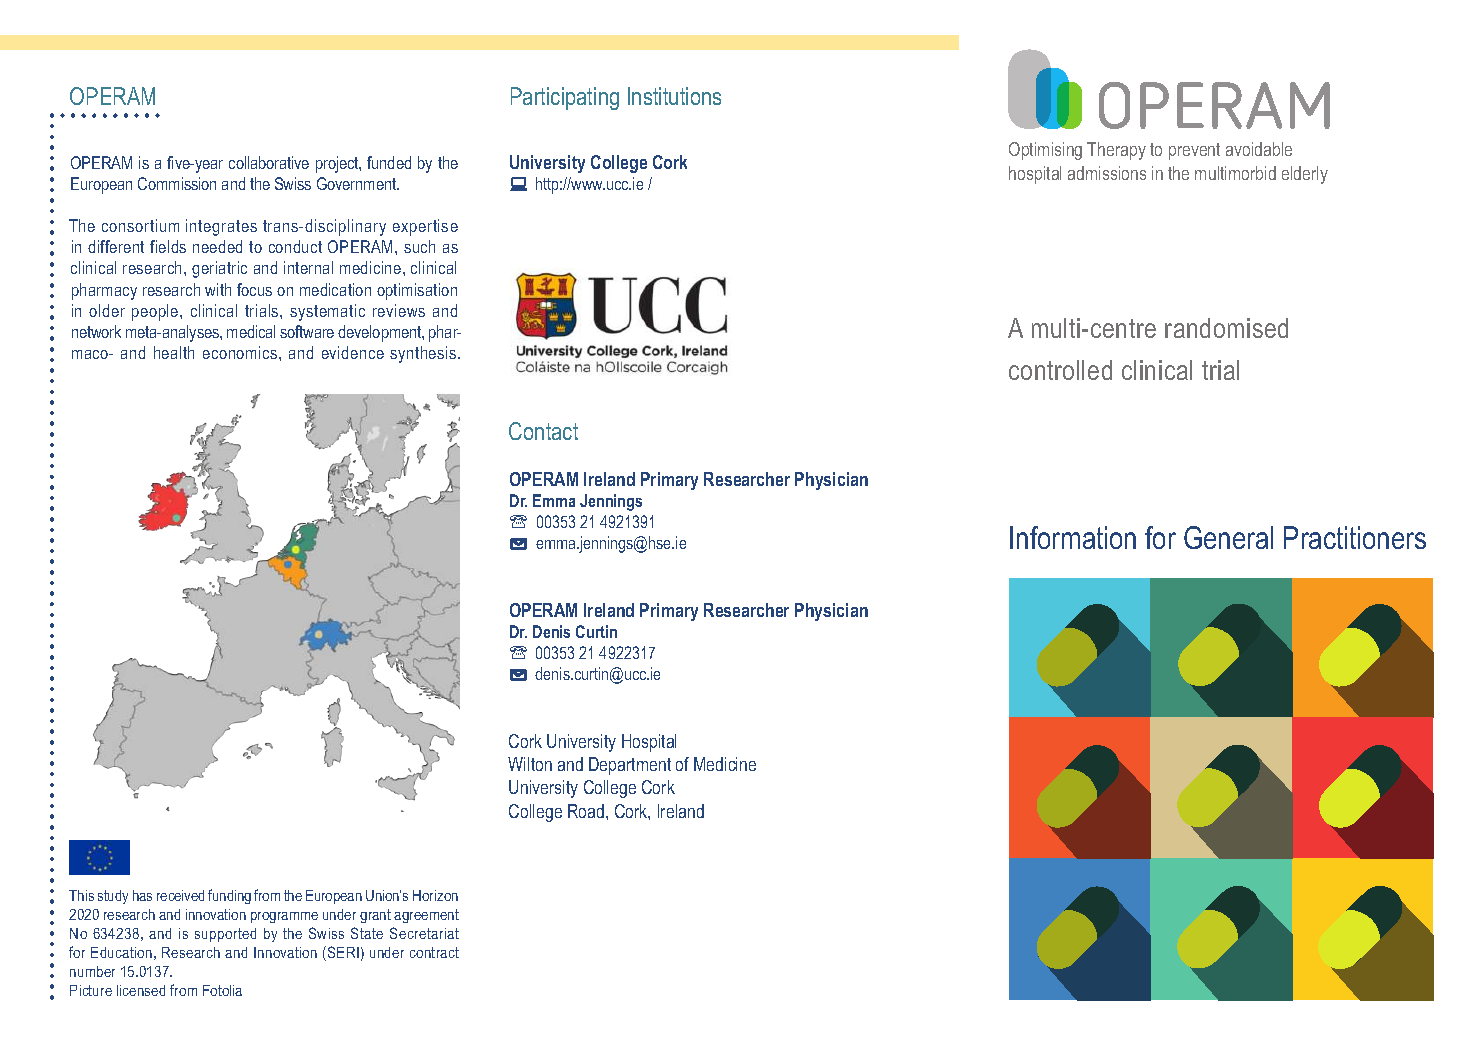 The image size is (1483, 1049). I want to click on Road, so click(587, 811).
